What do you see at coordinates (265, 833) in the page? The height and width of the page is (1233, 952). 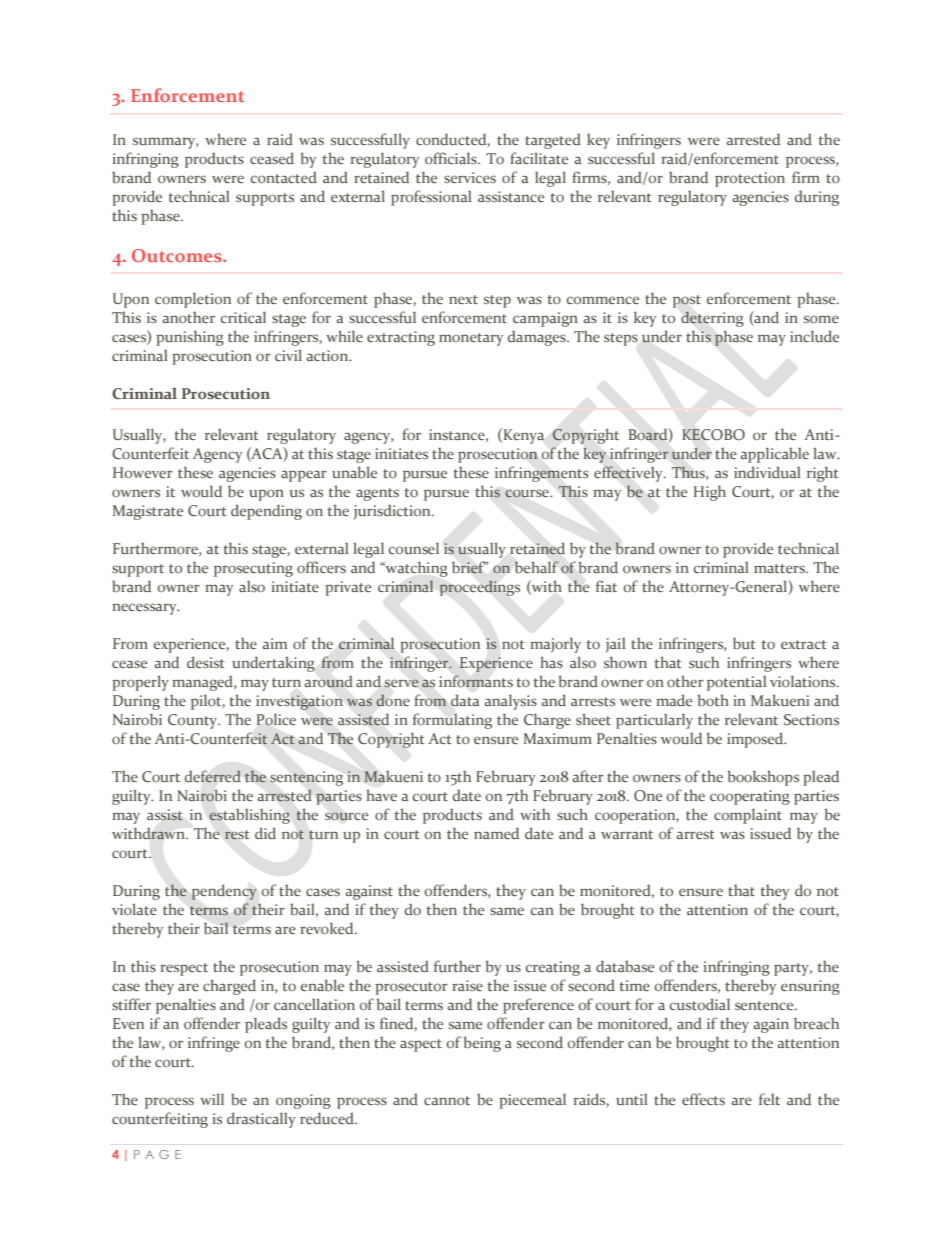 I see `did` at bounding box center [265, 833].
